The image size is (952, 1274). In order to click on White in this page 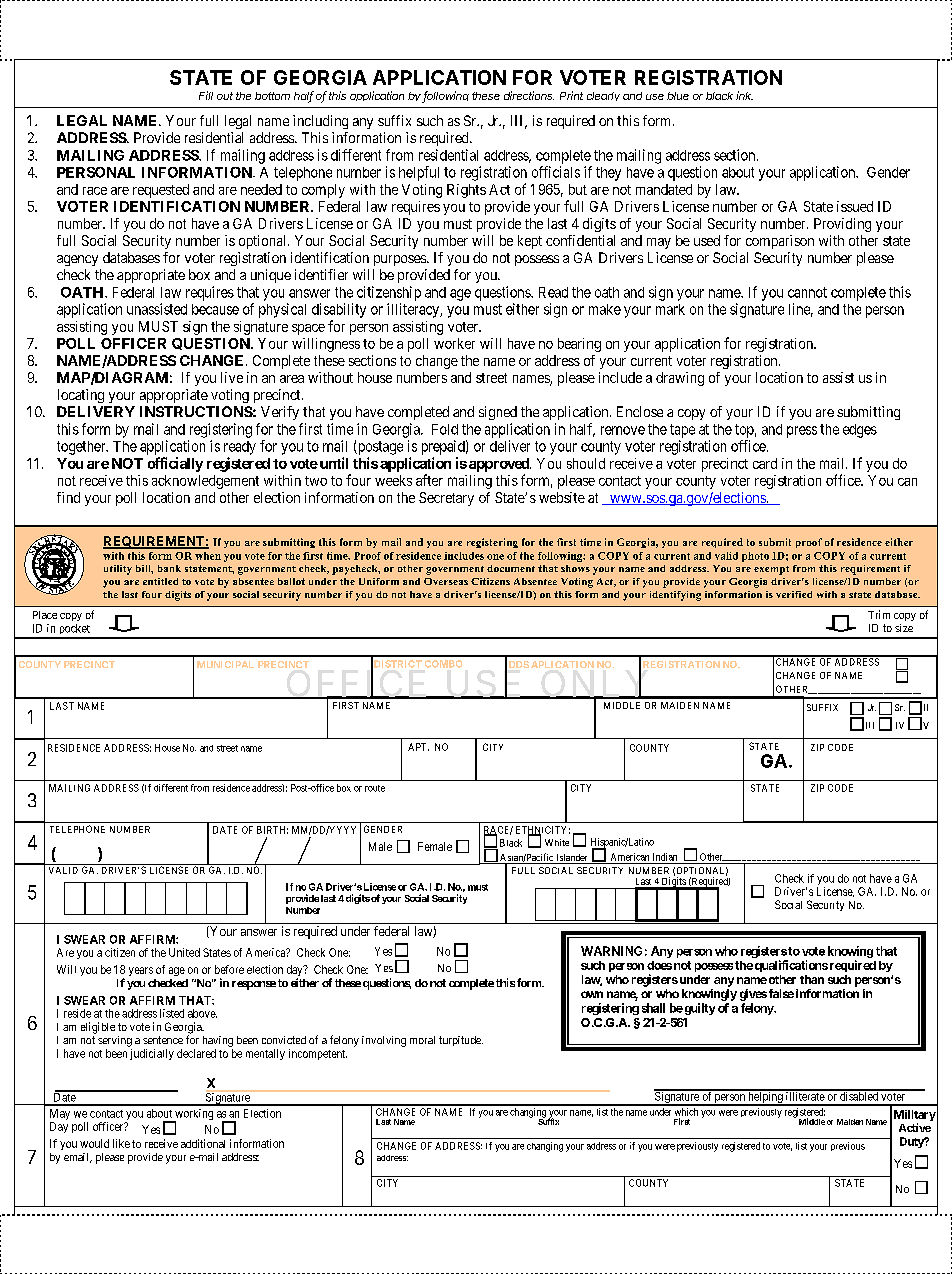, I will do `click(557, 842)`.
